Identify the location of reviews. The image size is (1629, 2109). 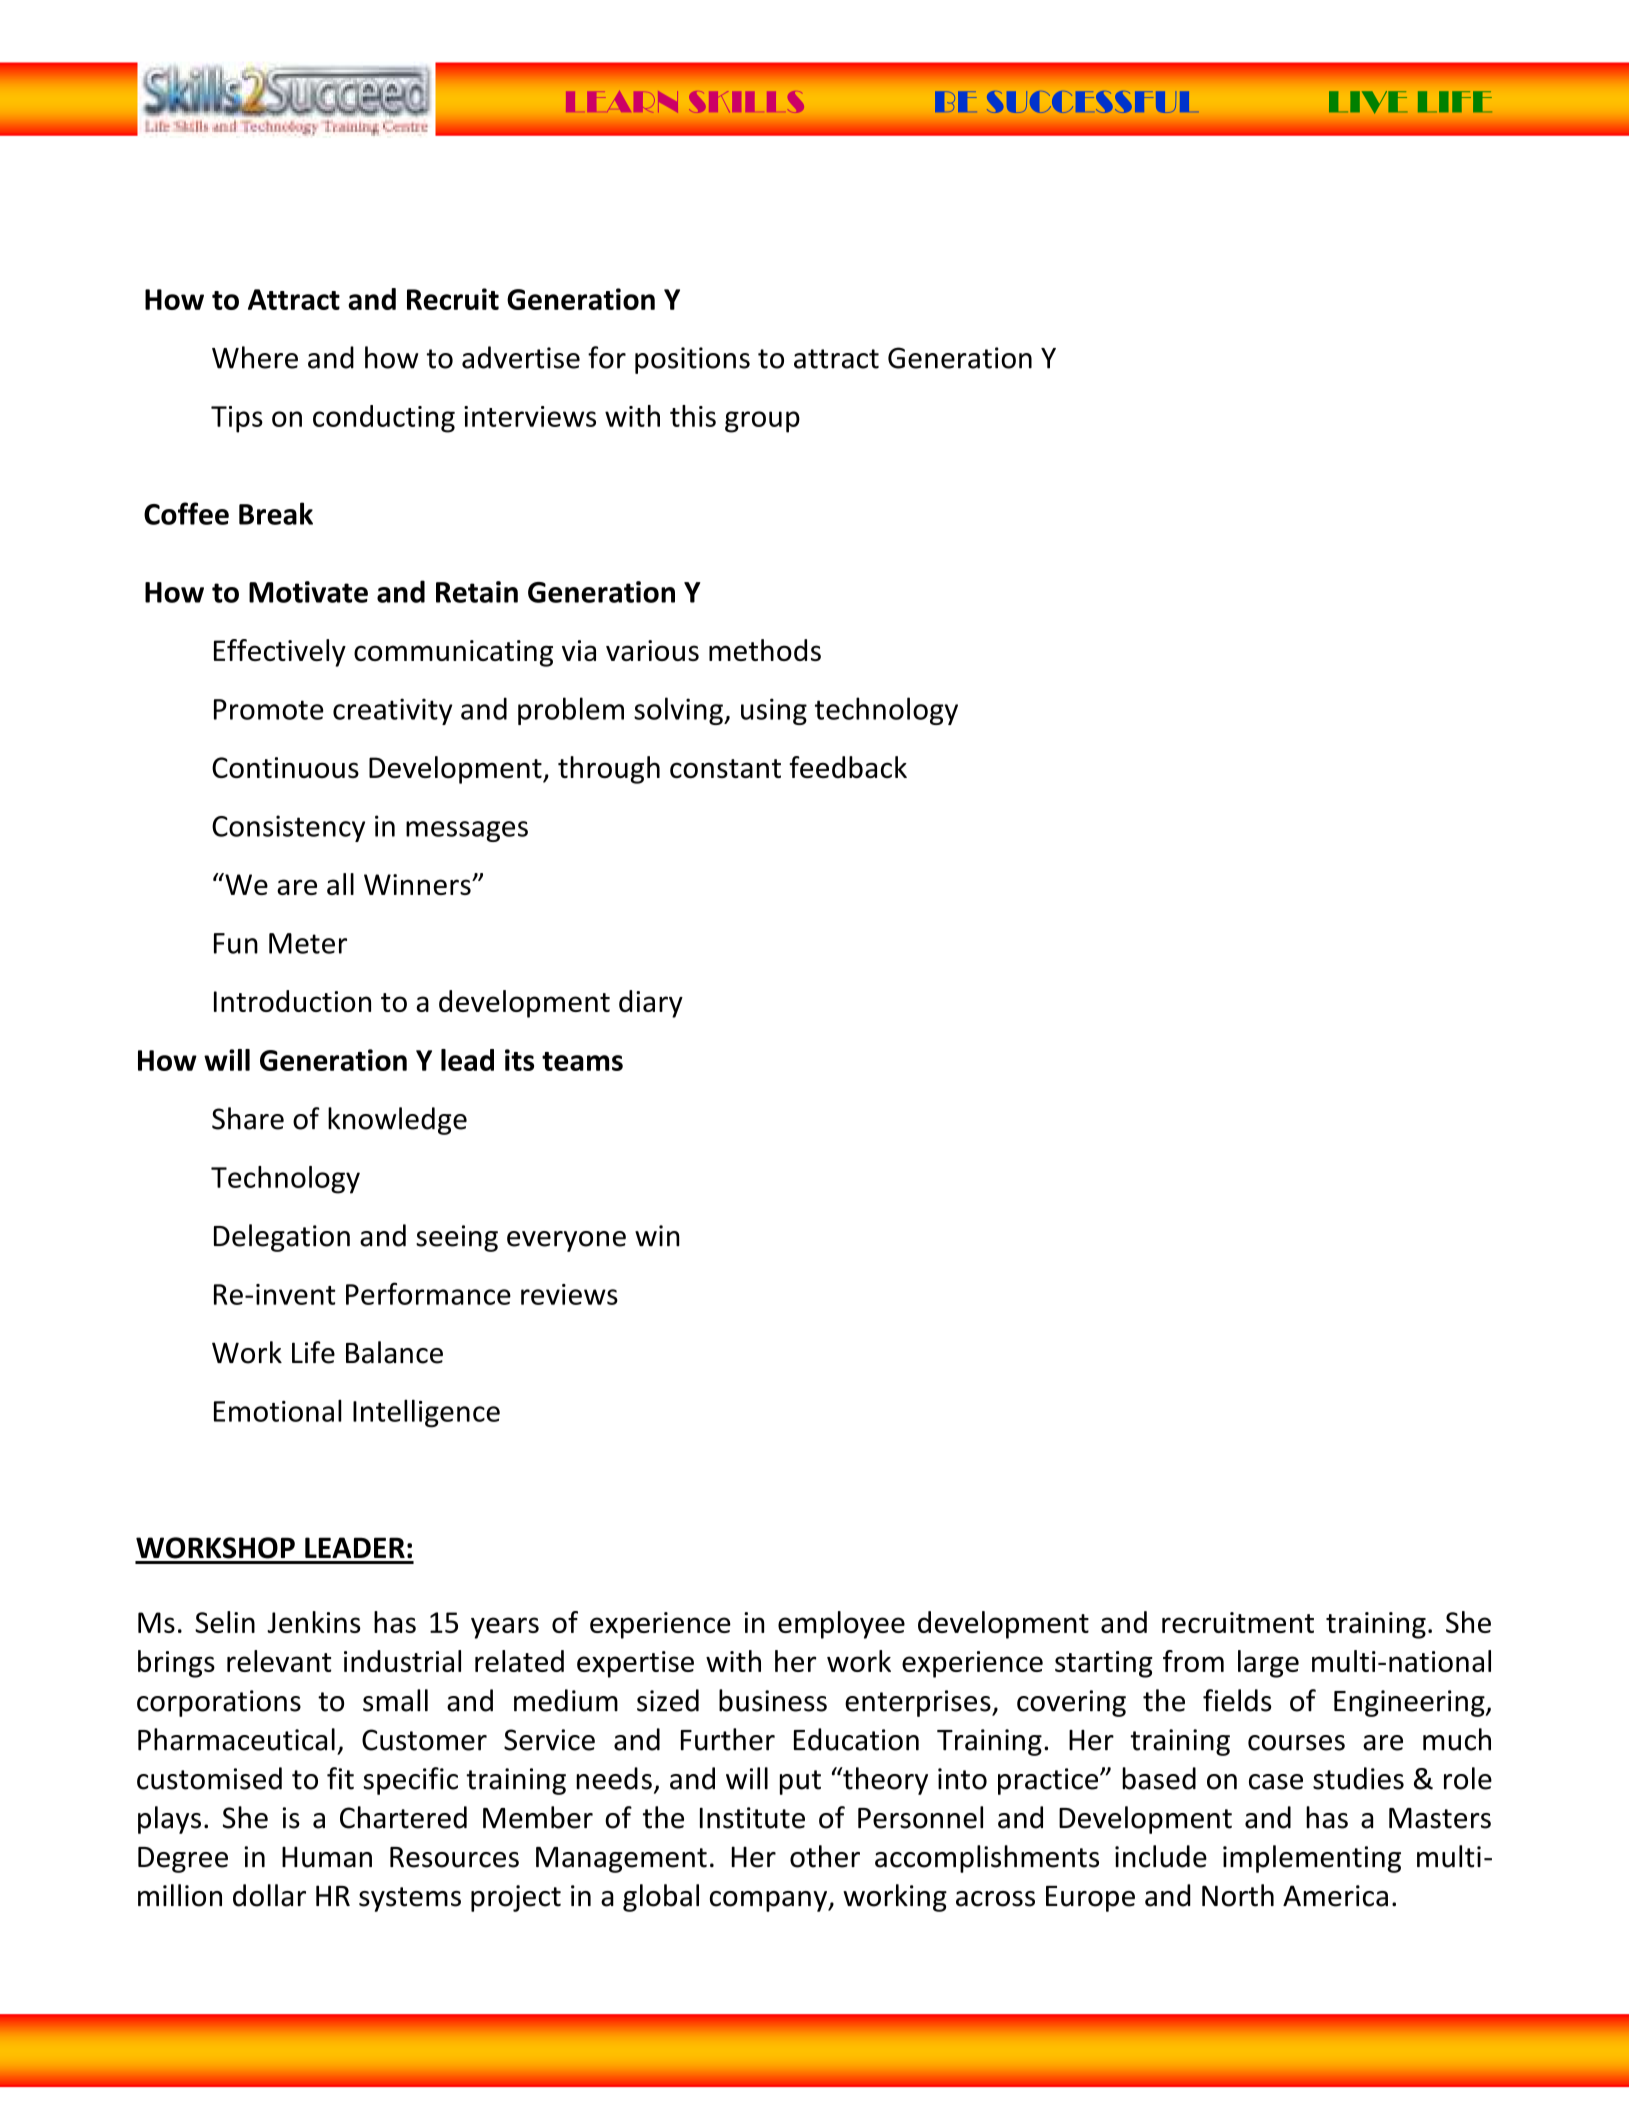
(569, 1294).
